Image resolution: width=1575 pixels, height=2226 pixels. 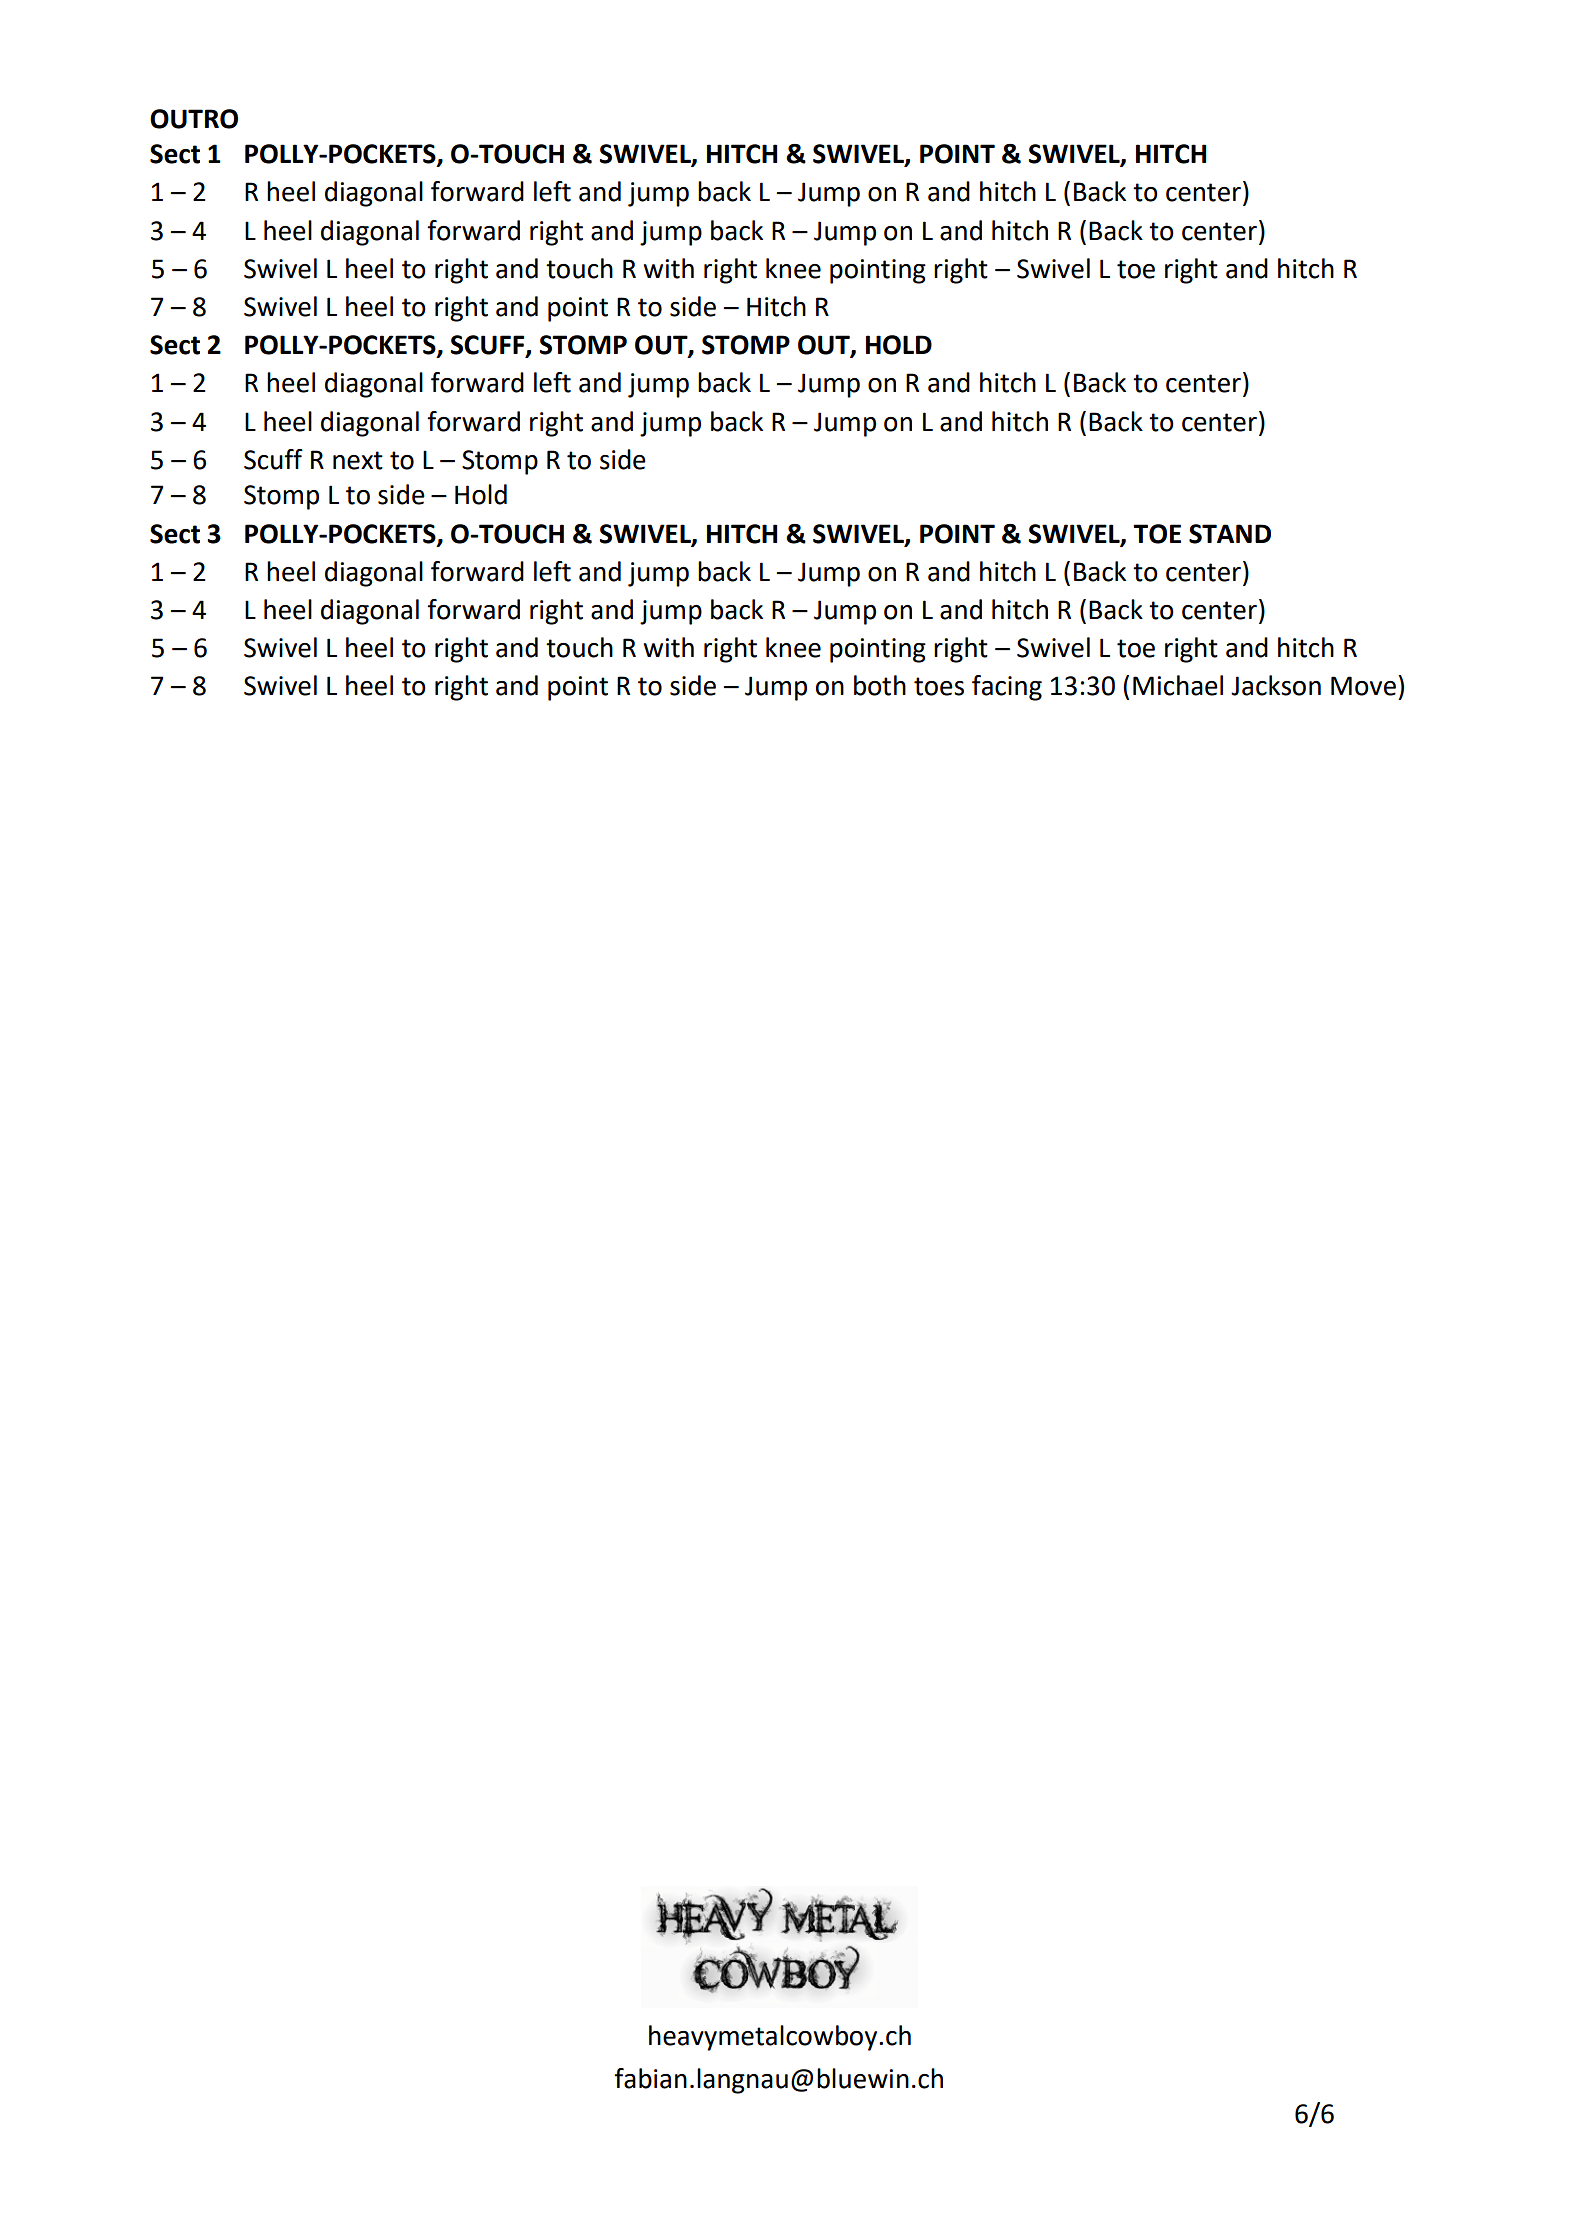 I want to click on STAND, so click(x=1230, y=534).
